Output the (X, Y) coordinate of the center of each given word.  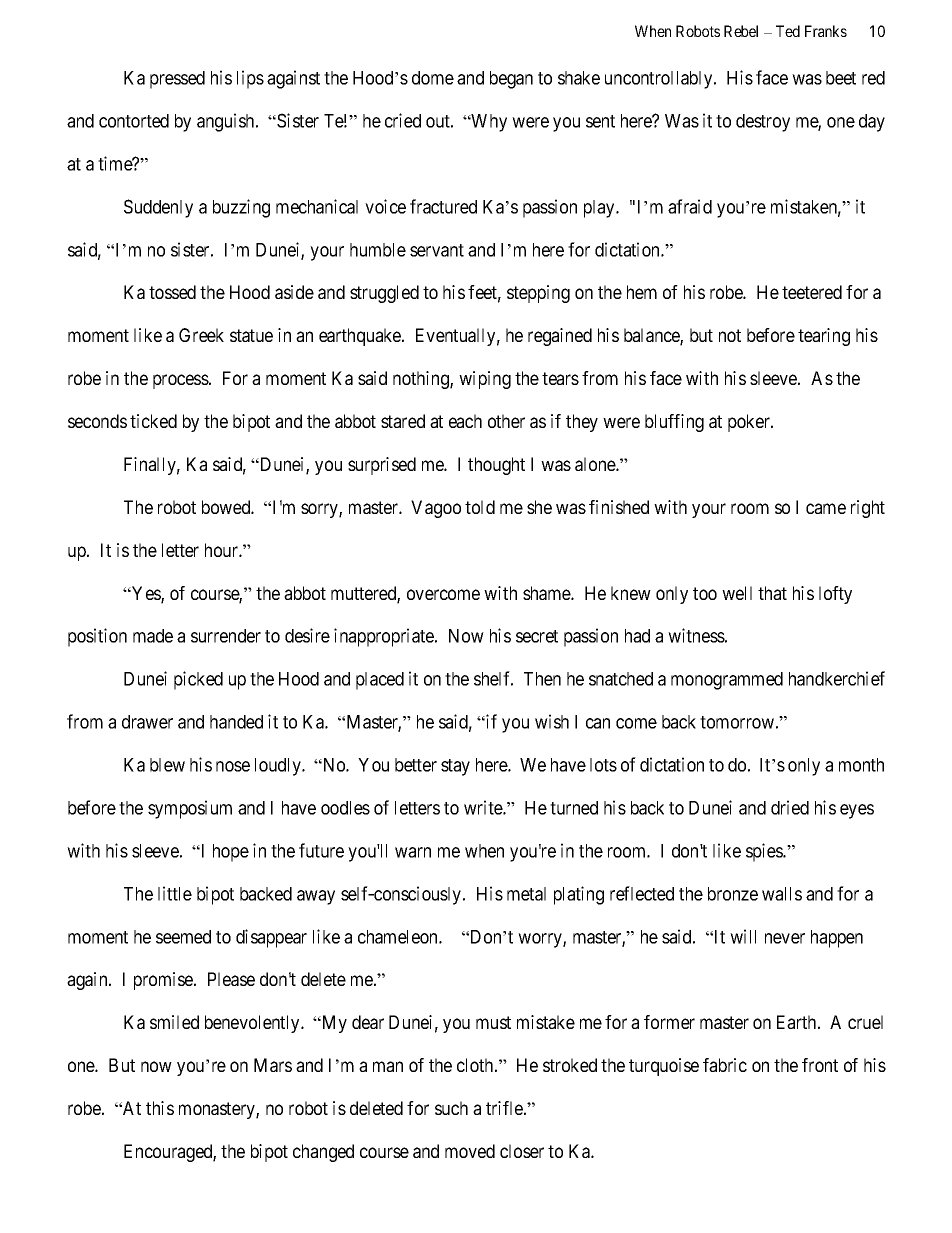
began (511, 80)
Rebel (741, 31)
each (465, 421)
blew (167, 765)
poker (750, 423)
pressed (177, 80)
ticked (153, 421)
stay (455, 767)
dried (790, 807)
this (160, 1108)
